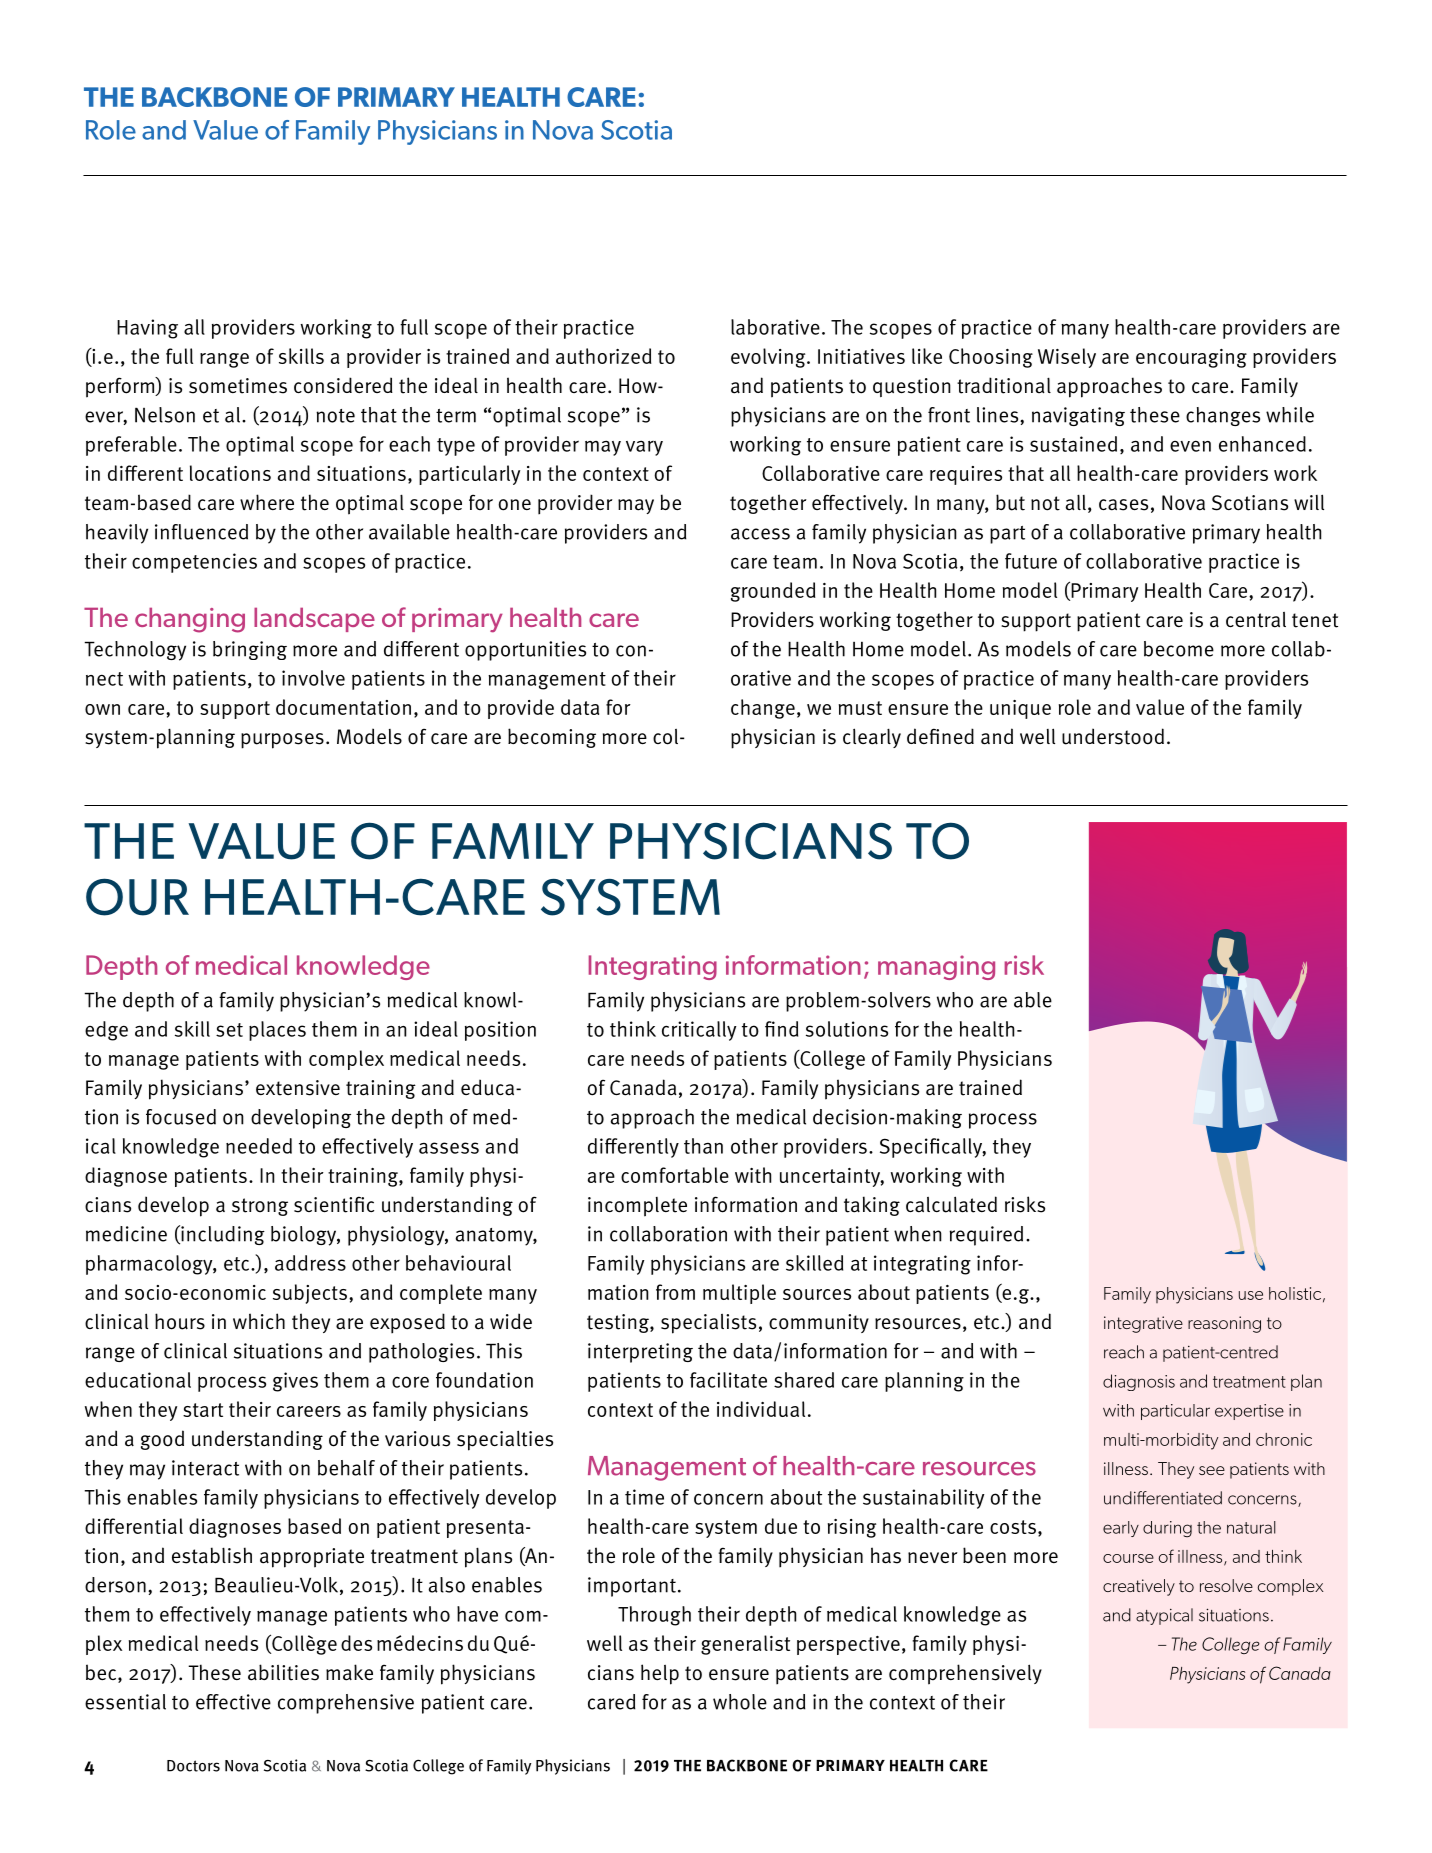 Image resolution: width=1432 pixels, height=1853 pixels. What do you see at coordinates (343, 385) in the page?
I see `considered` at bounding box center [343, 385].
